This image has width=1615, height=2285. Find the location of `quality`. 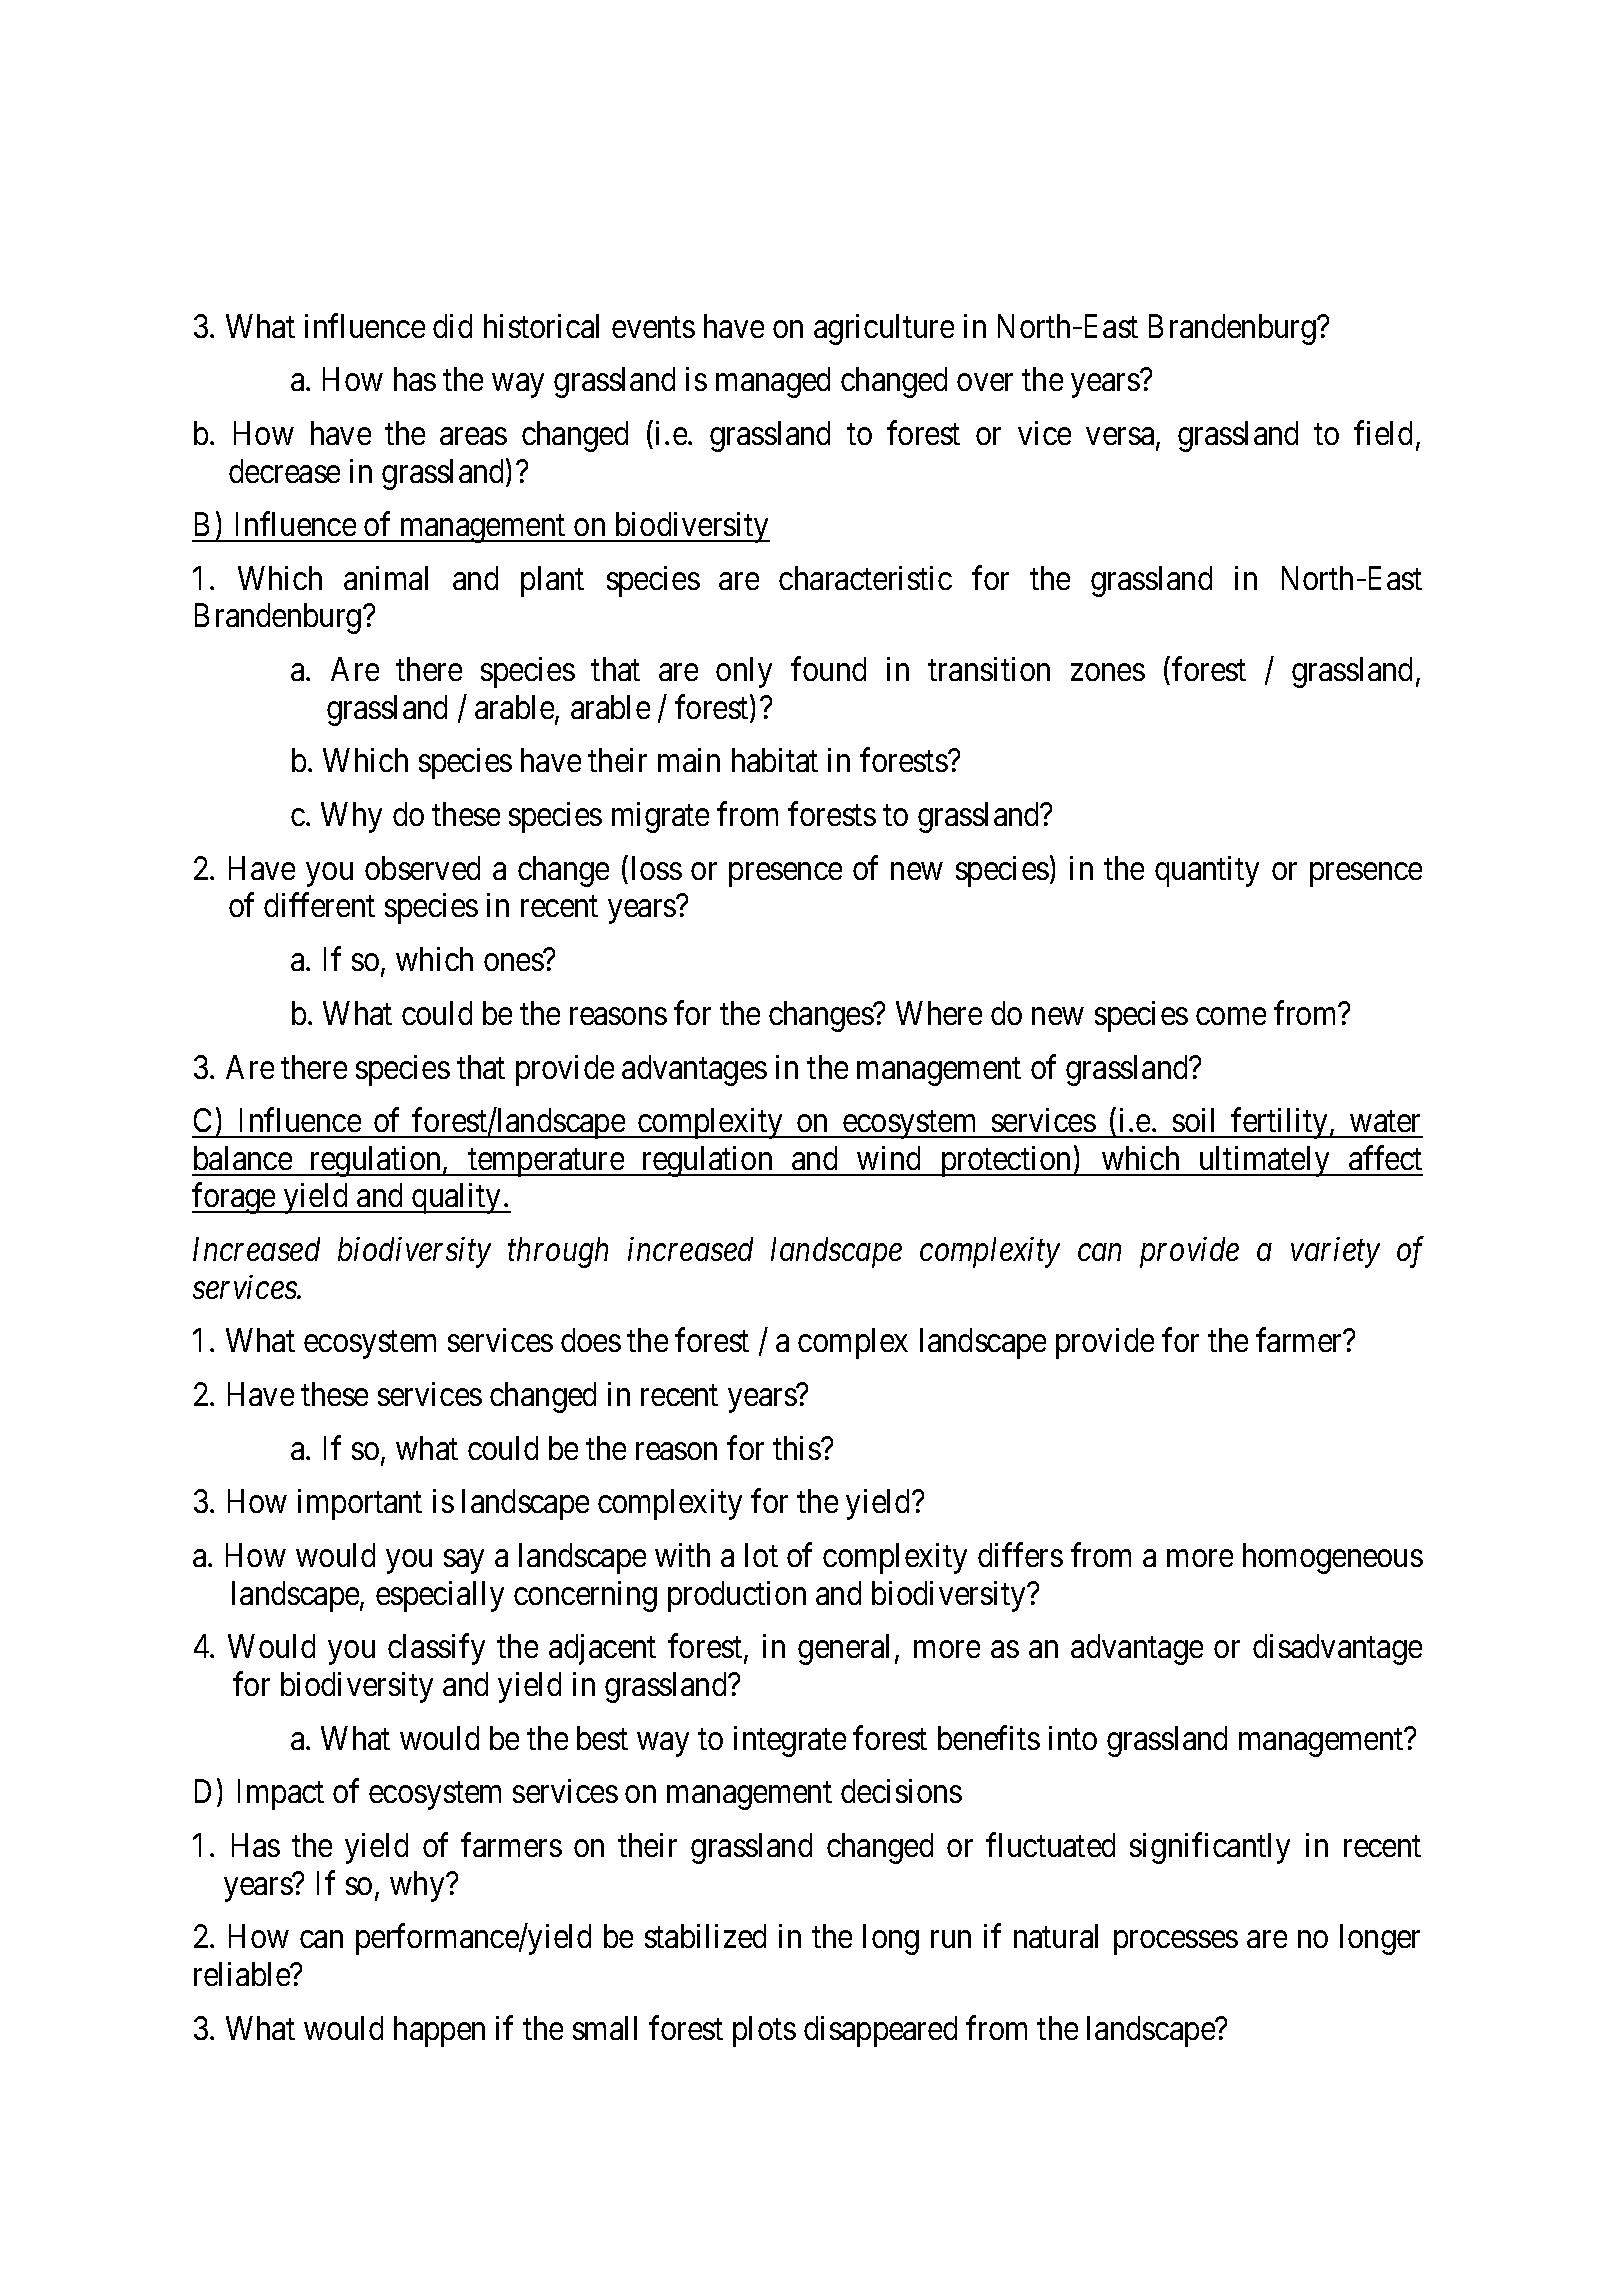

quality is located at coordinates (457, 1198).
